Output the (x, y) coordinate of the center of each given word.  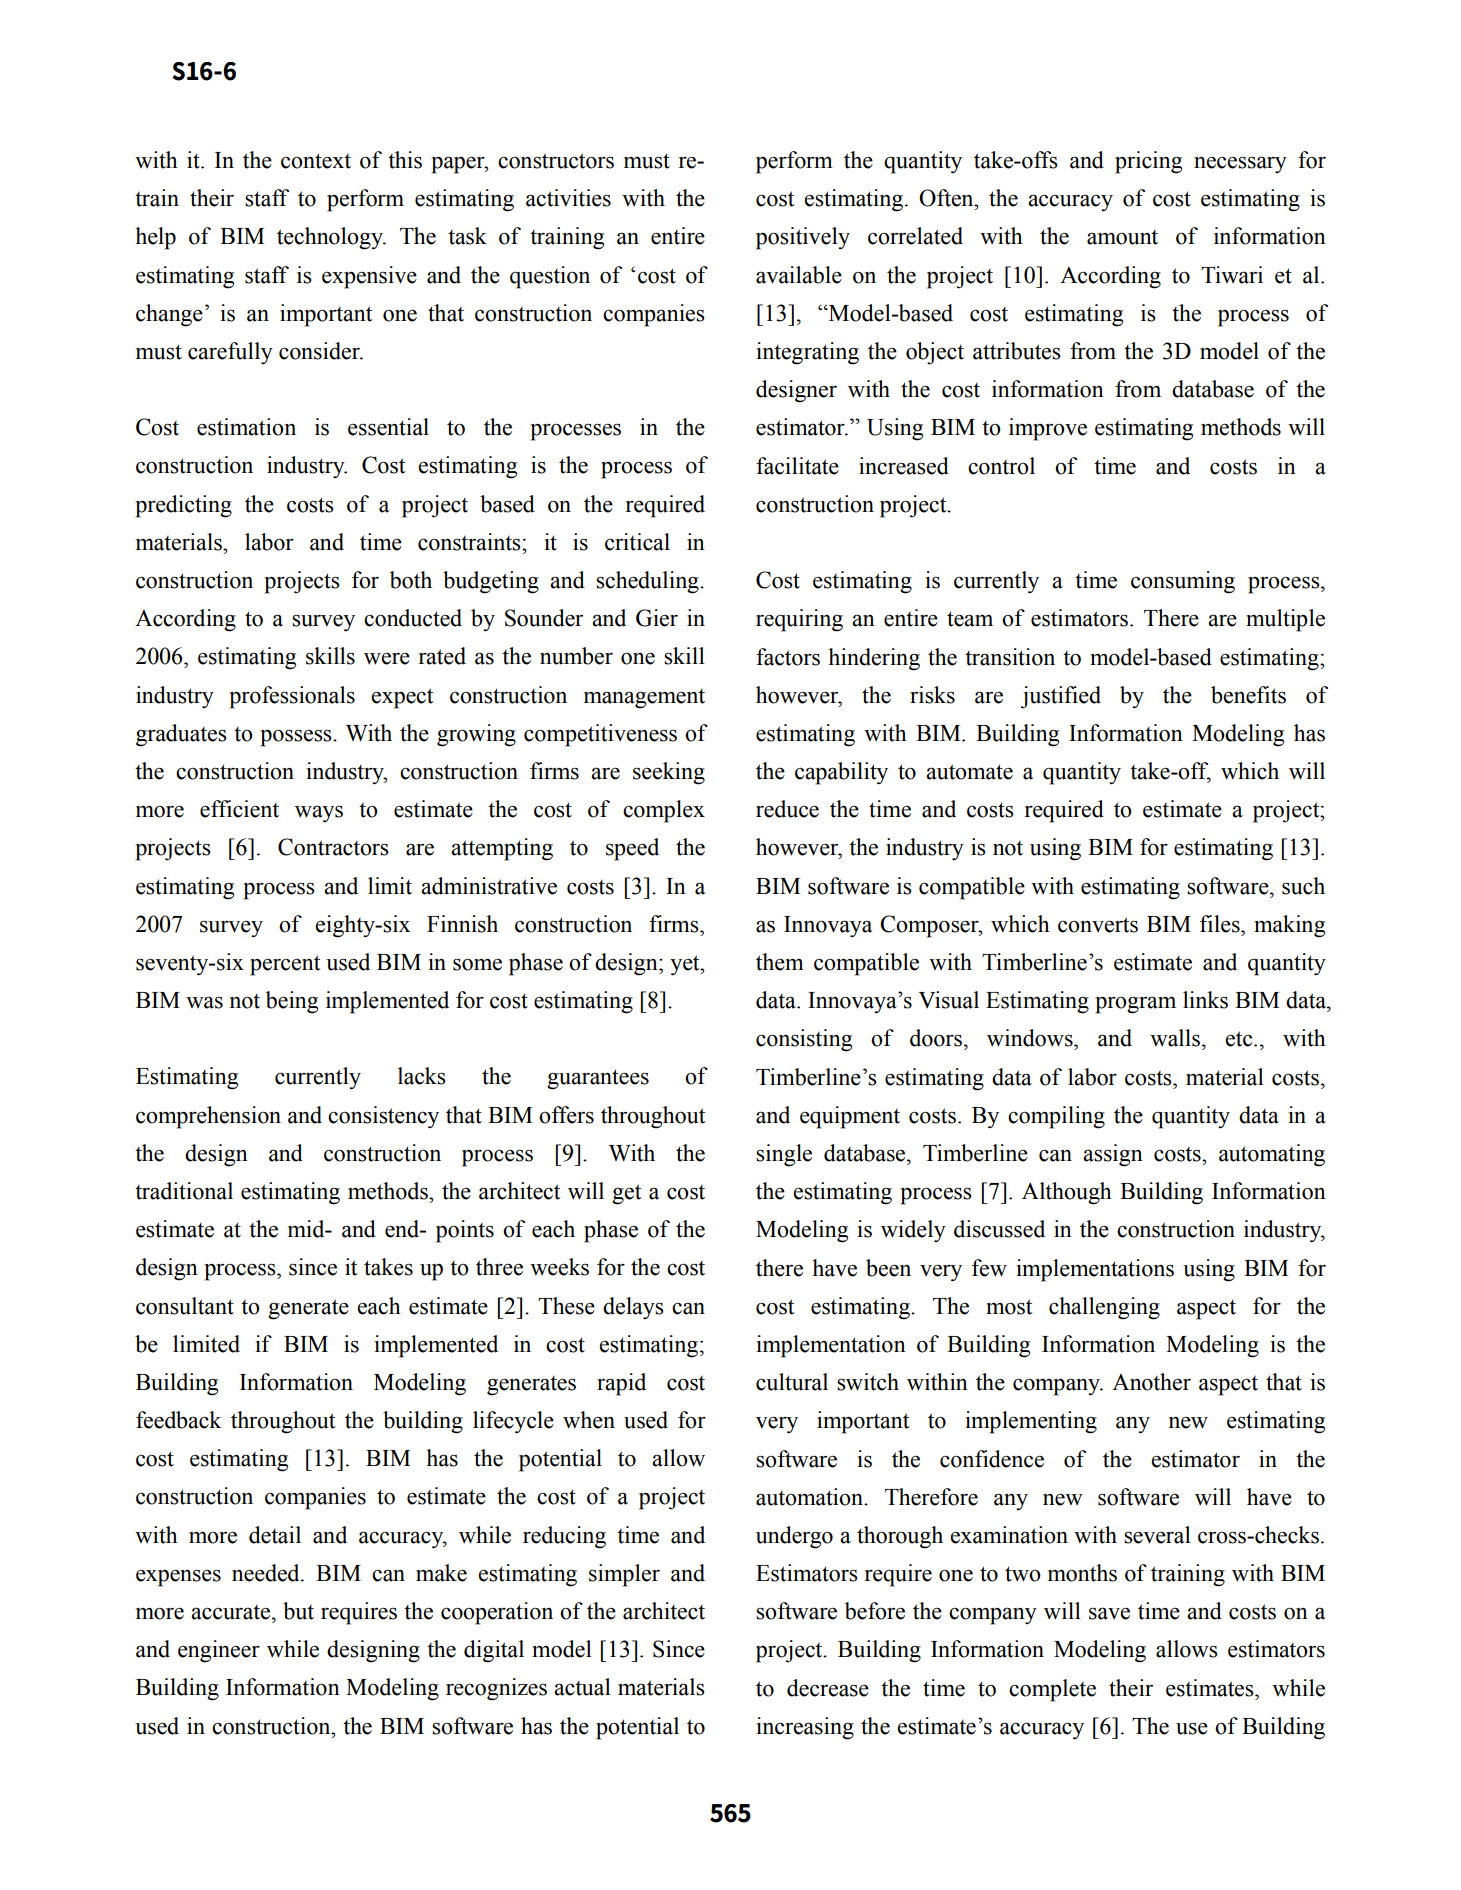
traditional (184, 1191)
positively (803, 238)
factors (788, 657)
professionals (292, 697)
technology (331, 238)
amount (1122, 237)
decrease (828, 1688)
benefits (1248, 695)
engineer (219, 1651)
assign (1113, 1155)
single (784, 1155)
